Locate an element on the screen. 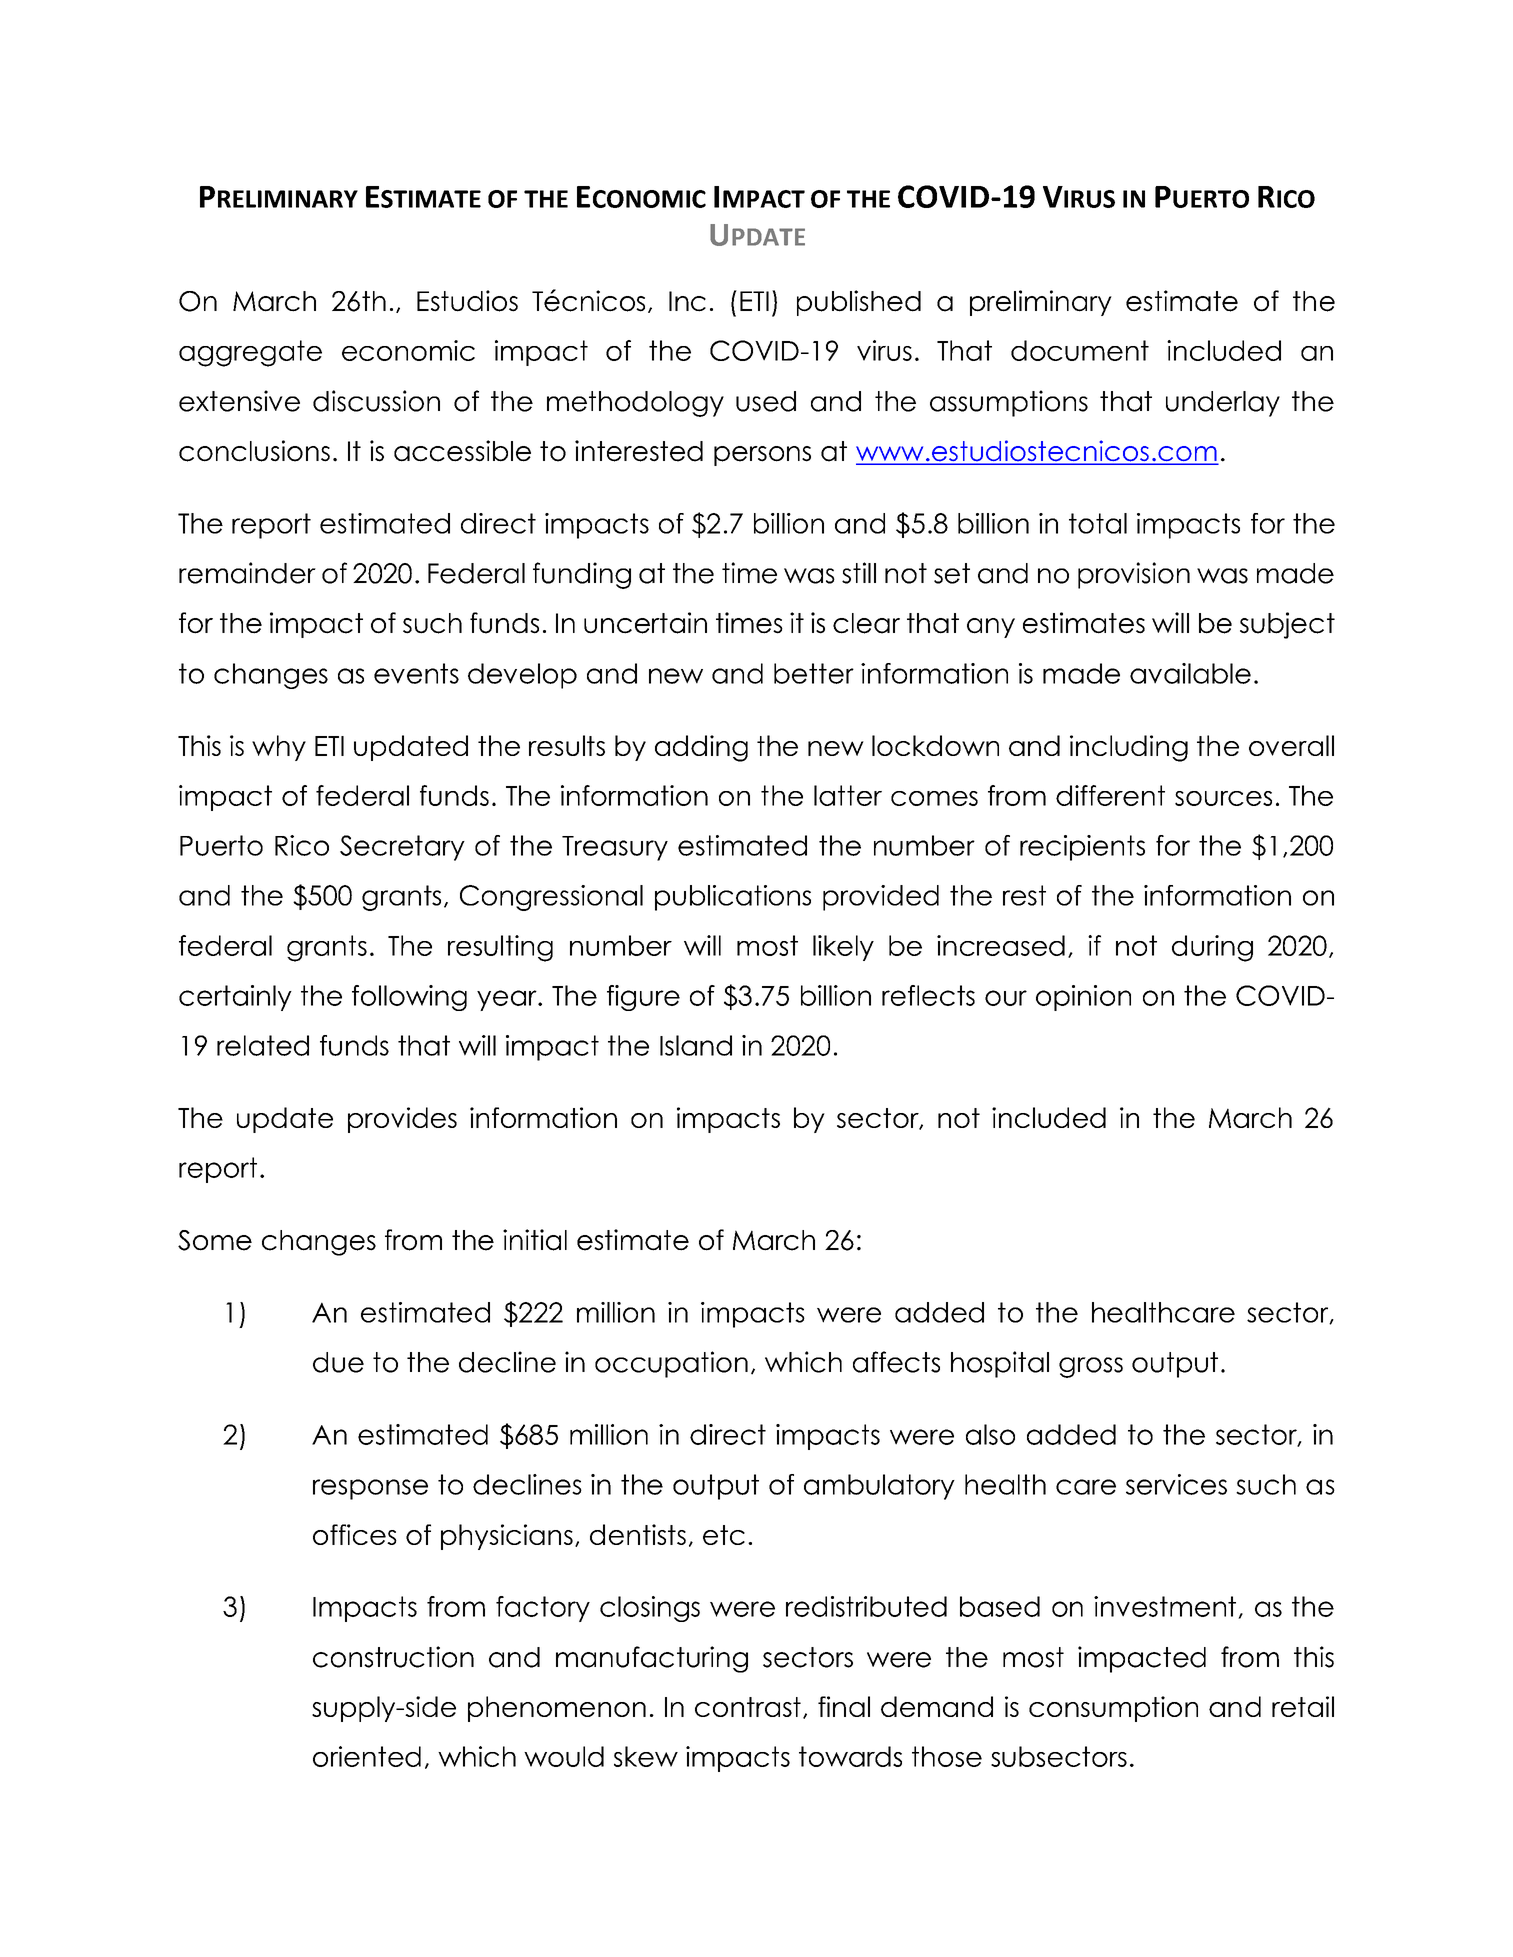 The height and width of the screenshot is (1957, 1513). opinion is located at coordinates (1083, 998).
